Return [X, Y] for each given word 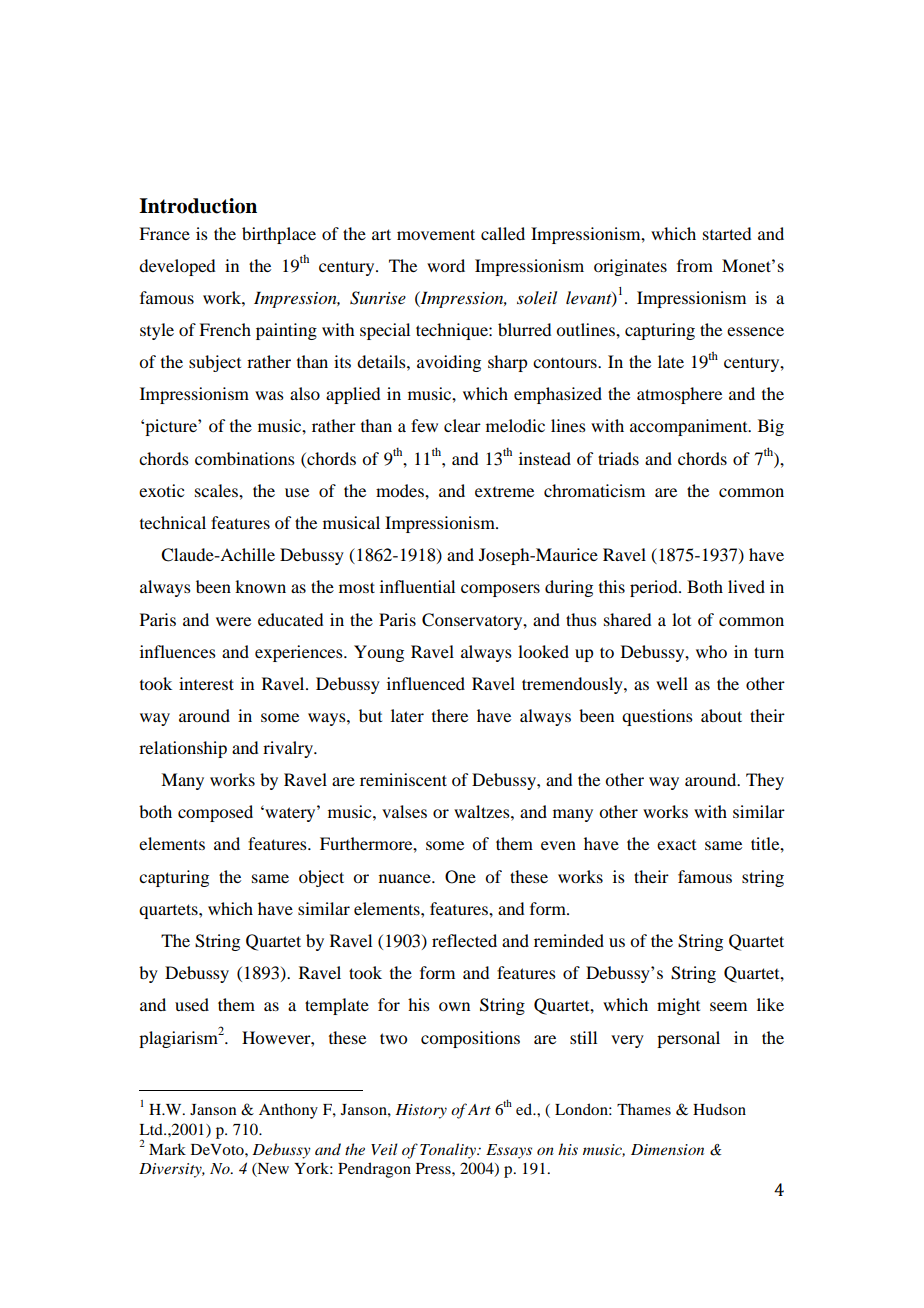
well [672, 683]
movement [436, 234]
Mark [167, 1149]
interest [206, 683]
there [450, 715]
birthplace [279, 235]
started [727, 233]
